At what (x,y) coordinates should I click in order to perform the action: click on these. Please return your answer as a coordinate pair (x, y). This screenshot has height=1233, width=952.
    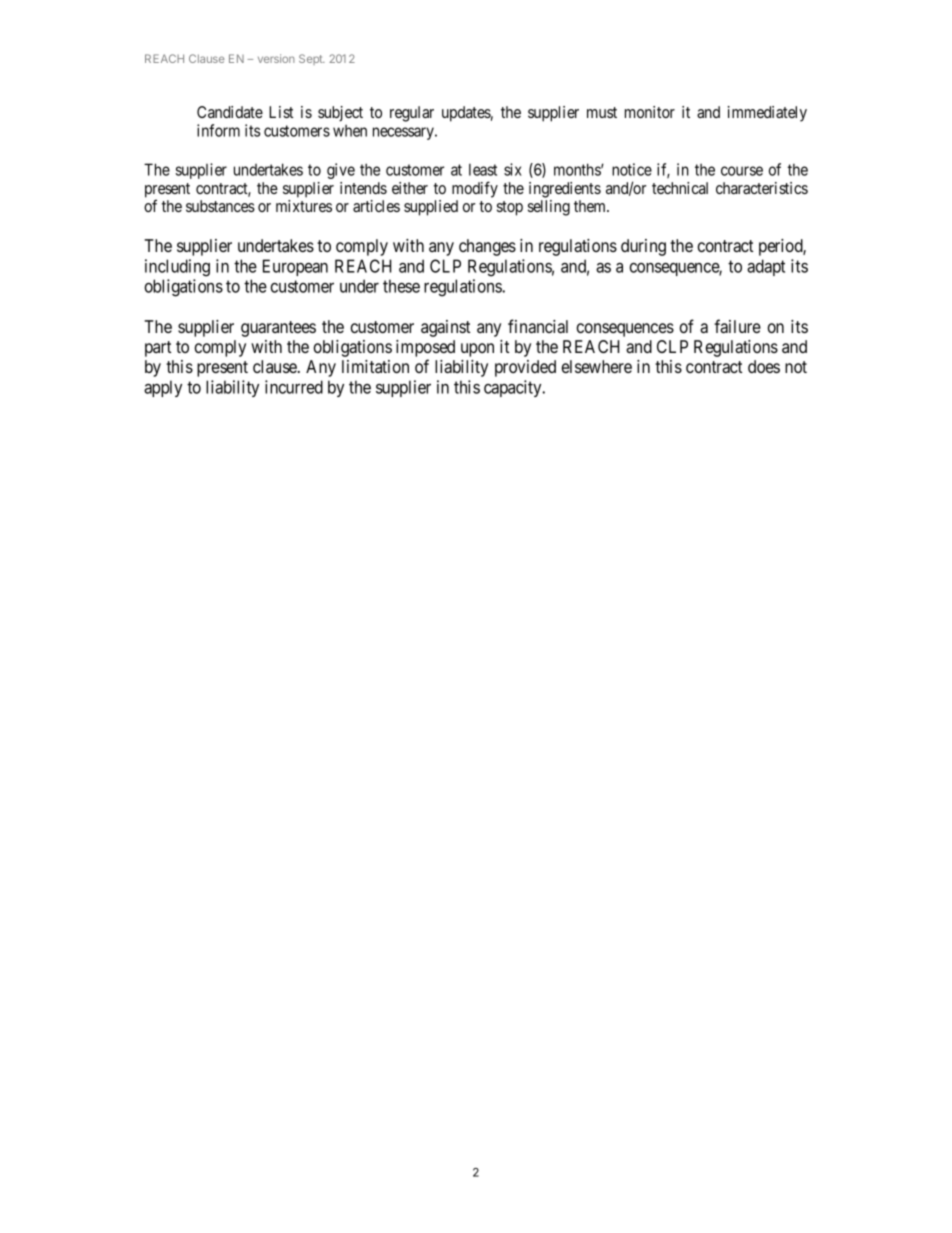
    Looking at the image, I should click on (401, 286).
